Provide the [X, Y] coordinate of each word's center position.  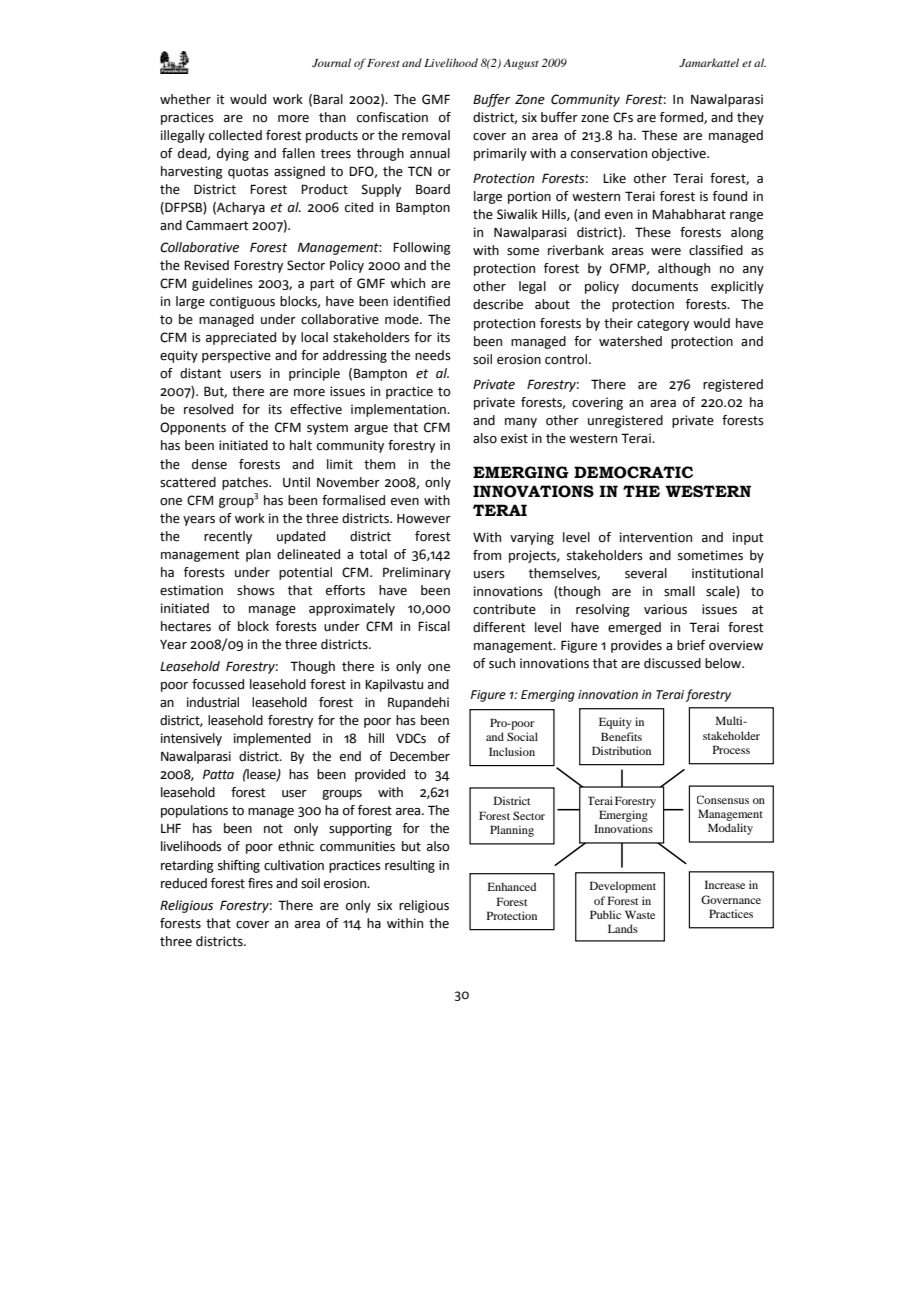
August [520, 64]
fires [260, 883]
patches [246, 483]
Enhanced [511, 886]
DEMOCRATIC [633, 472]
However [424, 519]
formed [682, 118]
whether [185, 99]
